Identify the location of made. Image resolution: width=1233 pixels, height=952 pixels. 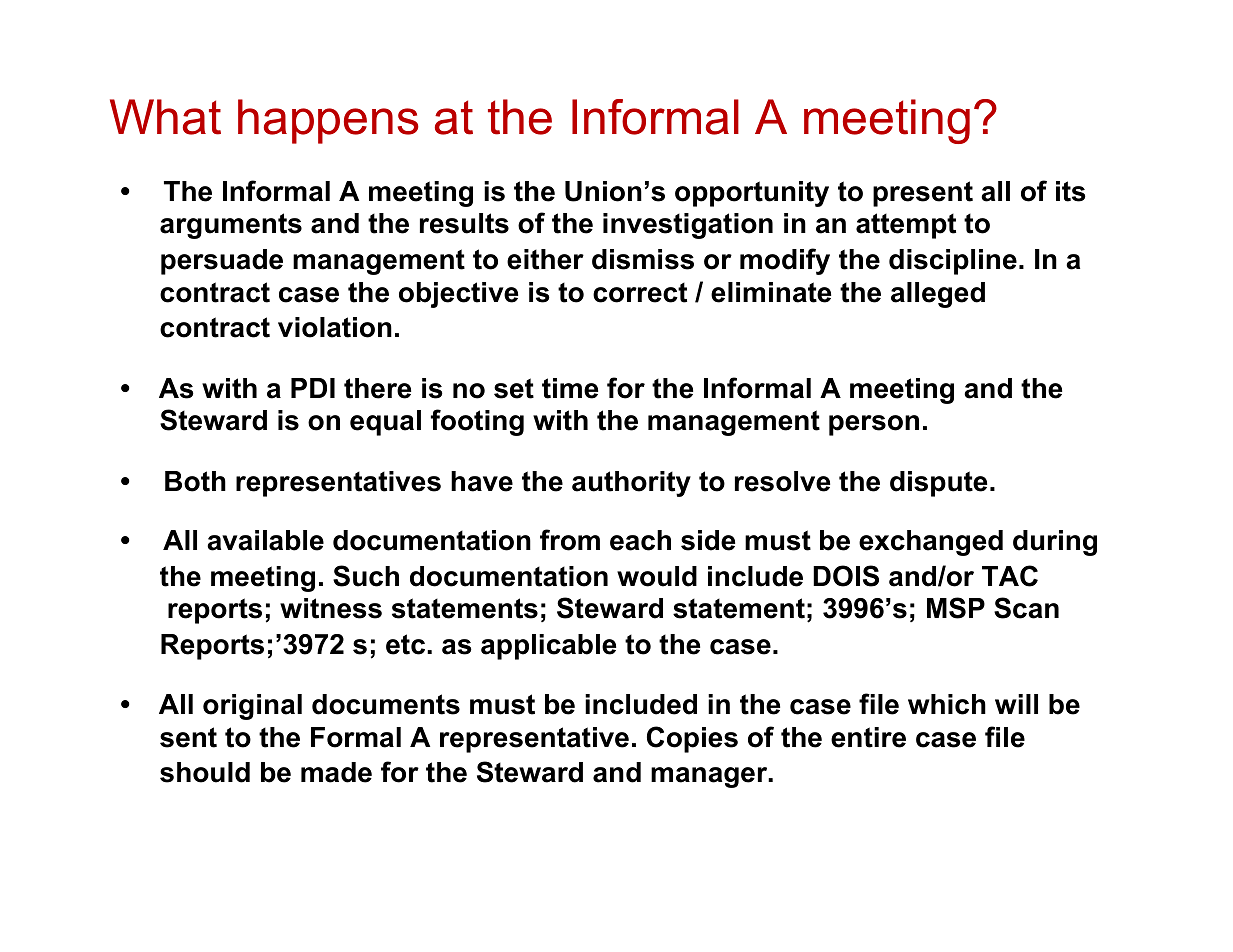
(336, 772).
